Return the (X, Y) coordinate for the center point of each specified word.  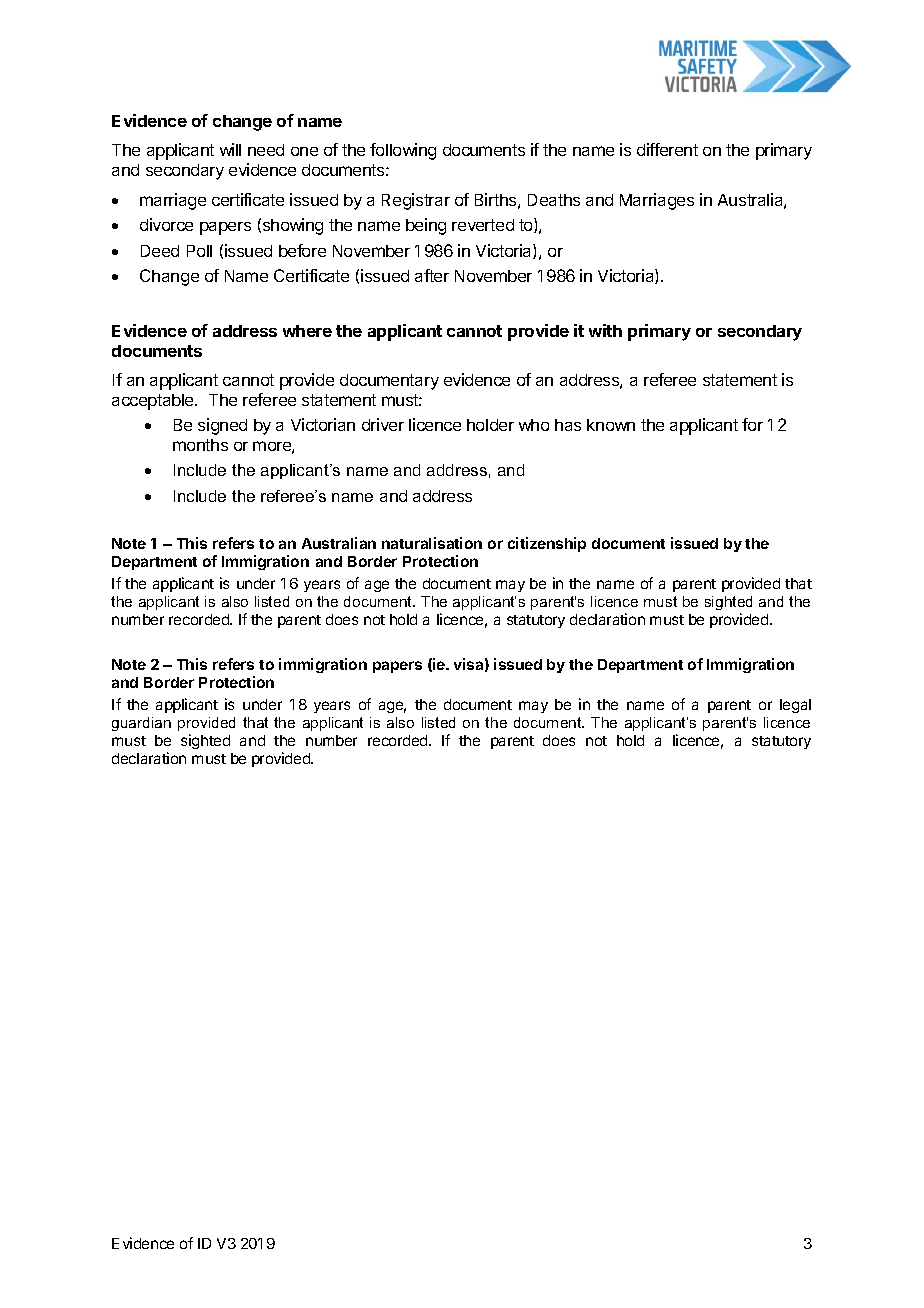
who (534, 425)
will (230, 149)
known (611, 425)
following (403, 151)
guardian (141, 724)
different (667, 149)
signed (222, 426)
